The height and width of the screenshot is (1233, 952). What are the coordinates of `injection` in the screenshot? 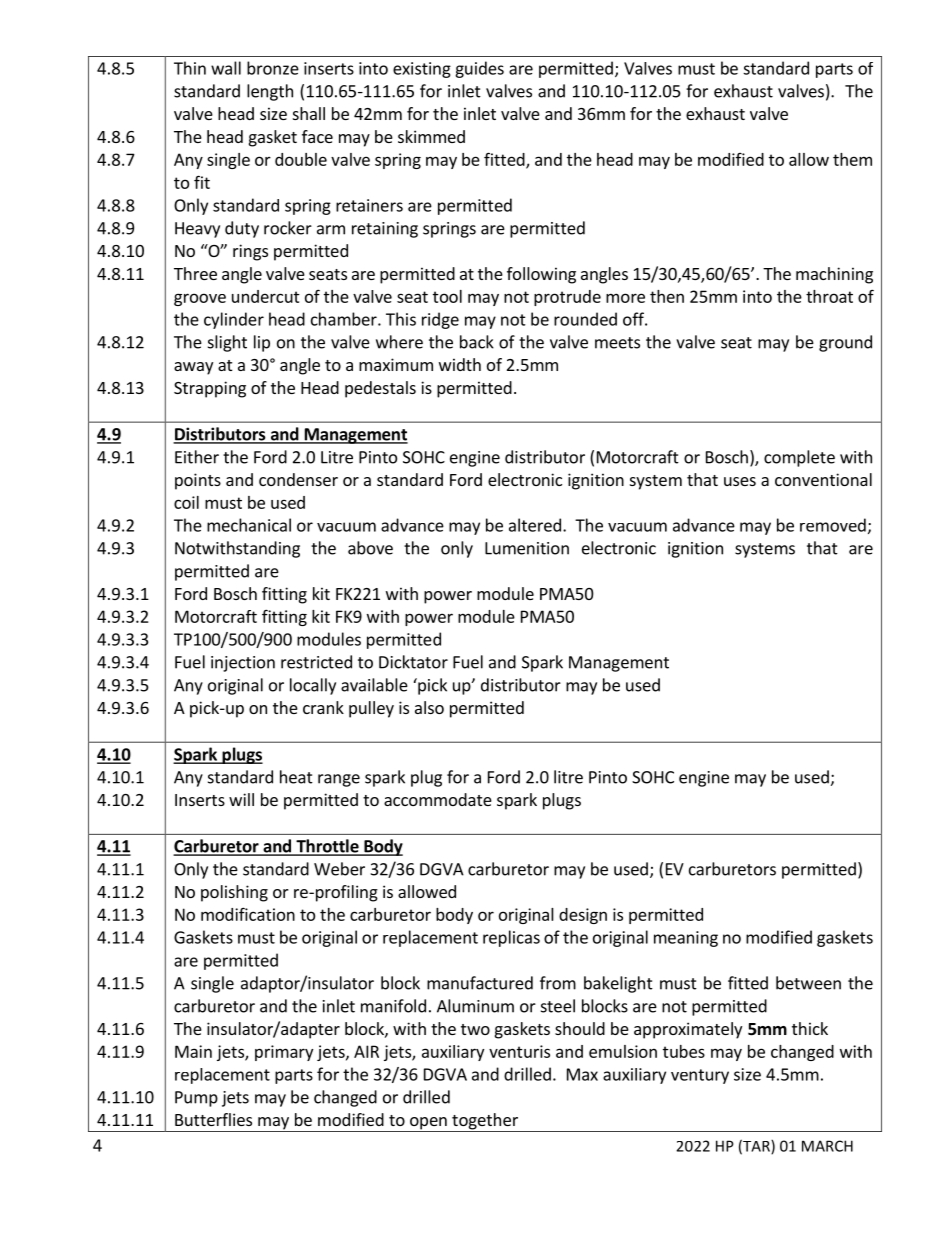 It's located at (243, 664).
